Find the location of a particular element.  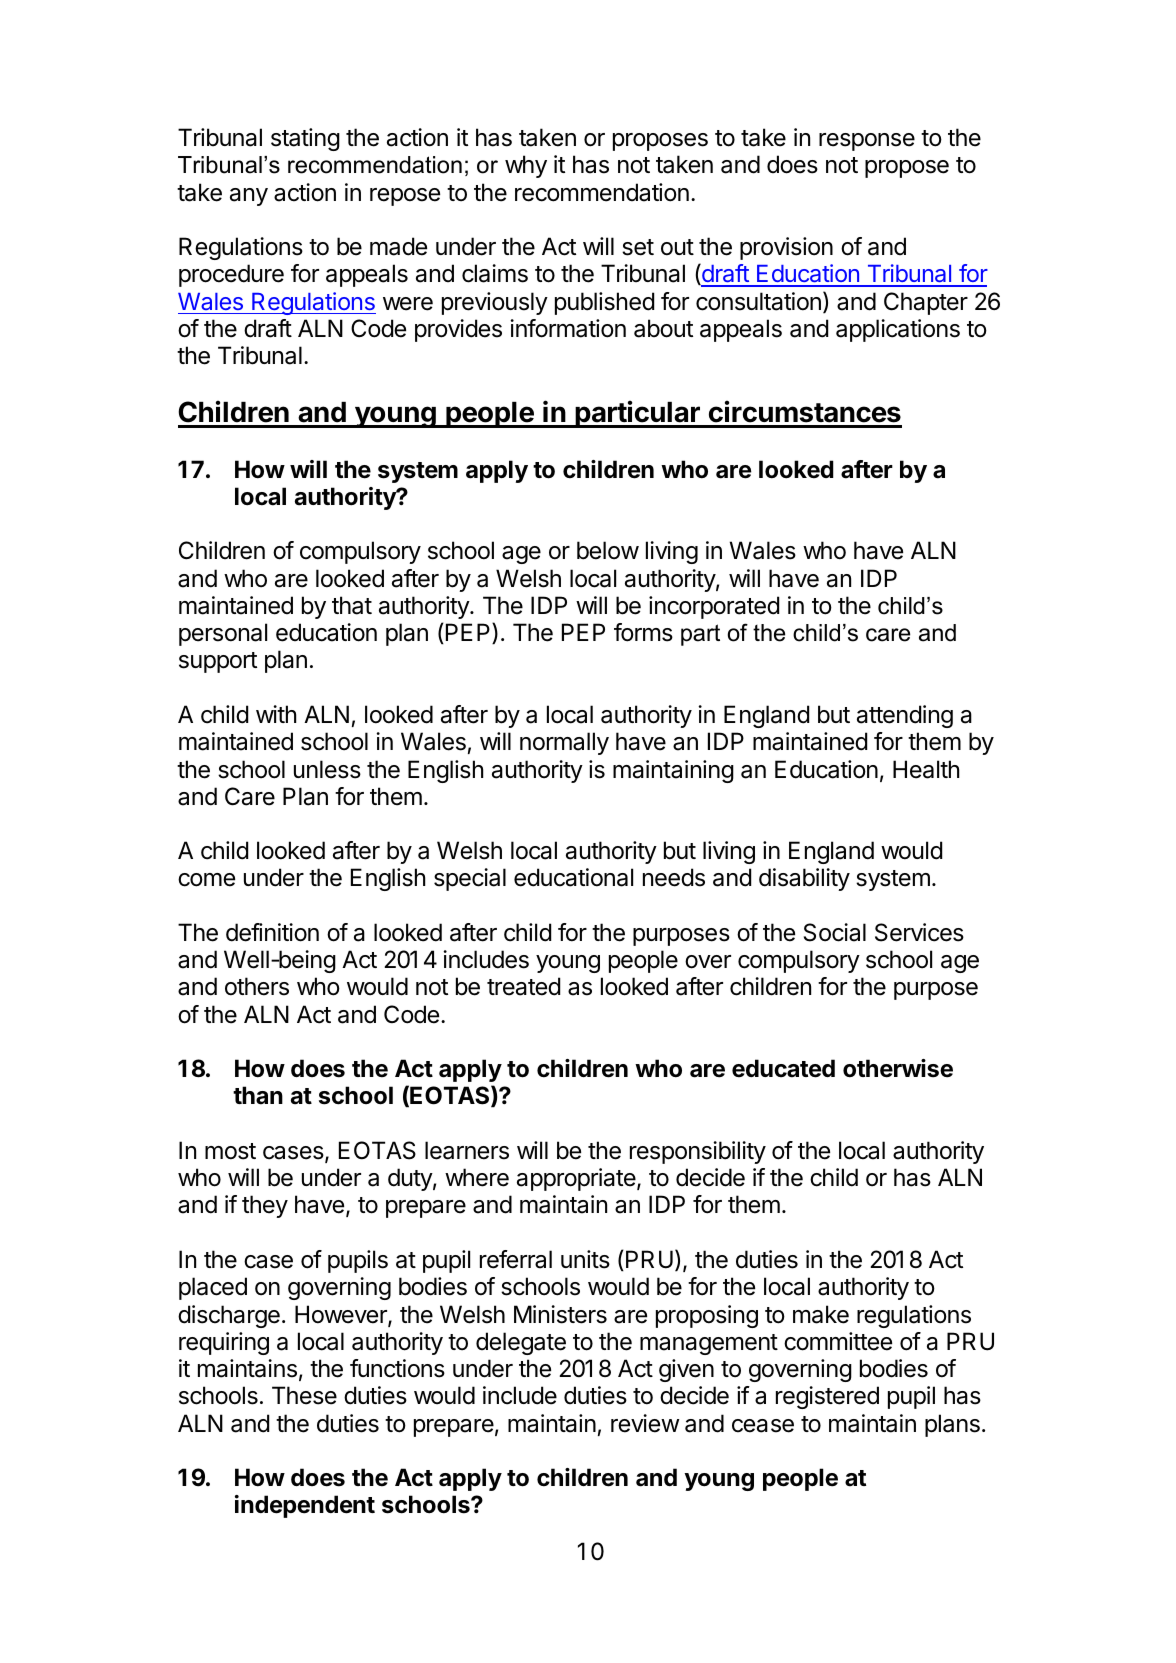

unless is located at coordinates (327, 769).
